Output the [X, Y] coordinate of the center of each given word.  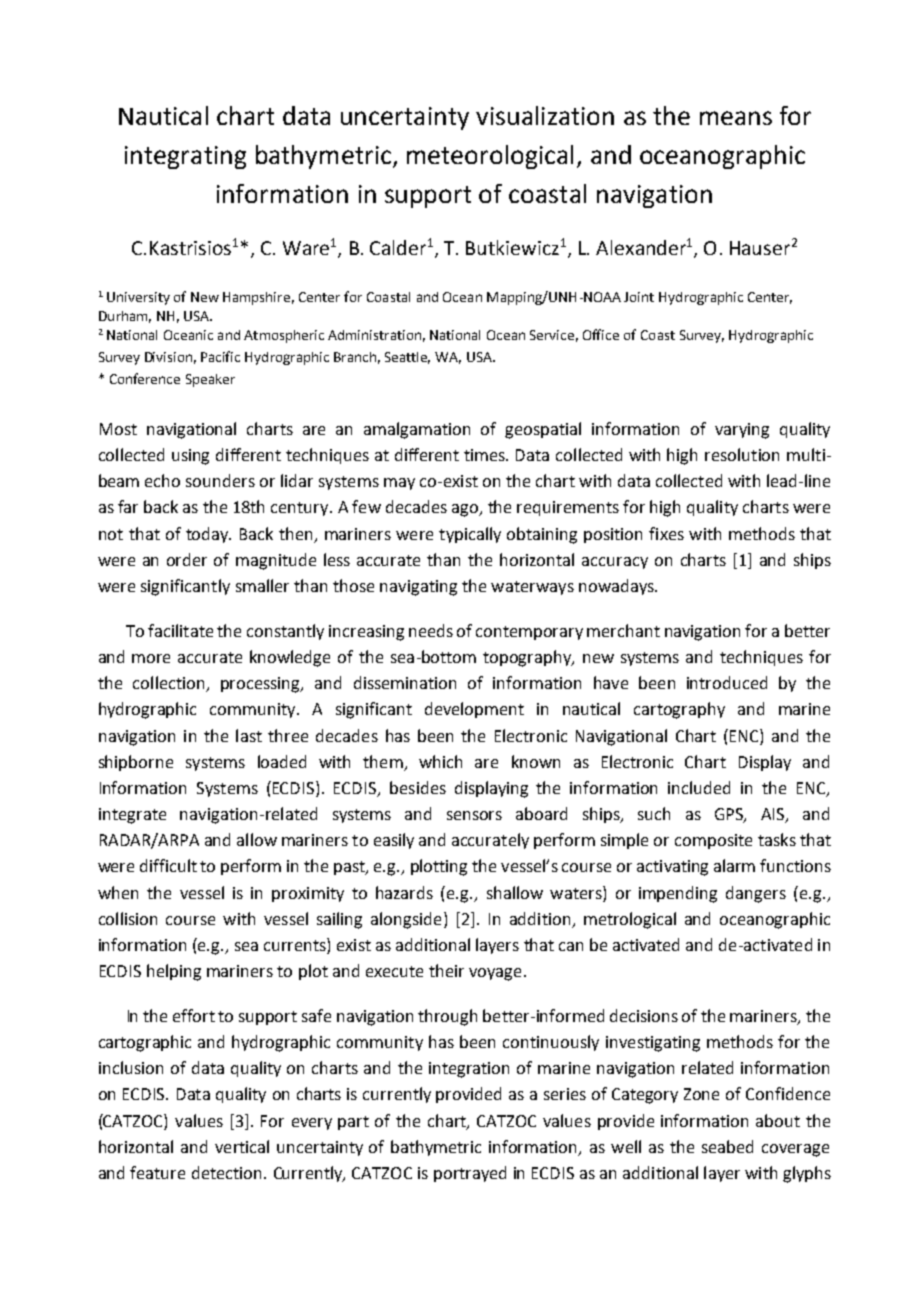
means [736, 118]
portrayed [470, 1174]
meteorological [490, 157]
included [699, 787]
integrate [132, 816]
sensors [474, 815]
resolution [742, 454]
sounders [220, 480]
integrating [185, 157]
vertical [242, 1146]
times [486, 455]
